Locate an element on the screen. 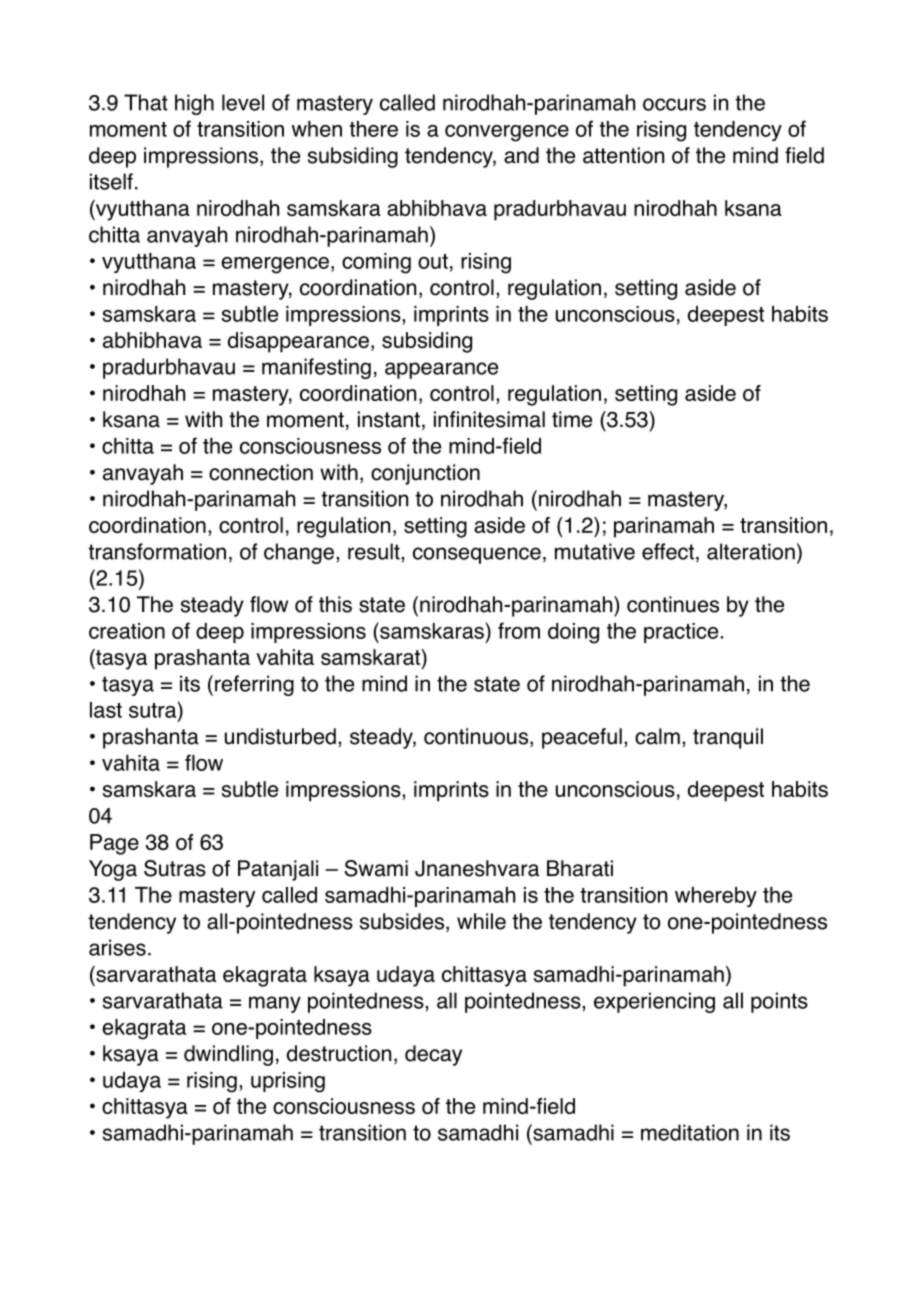 This screenshot has height=1308, width=924. convergence is located at coordinates (507, 133).
